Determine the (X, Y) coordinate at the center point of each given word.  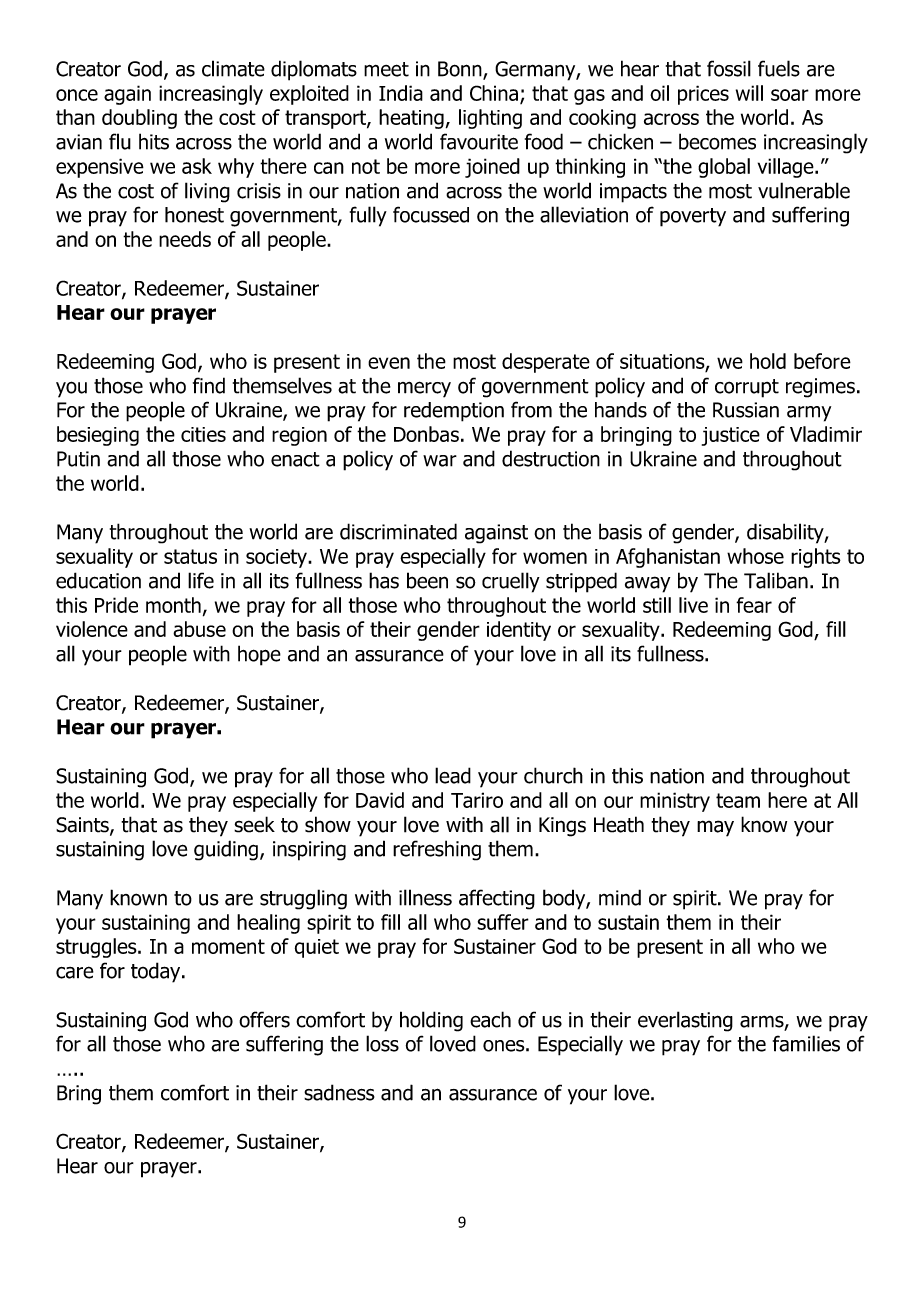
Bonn (461, 70)
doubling (139, 119)
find (209, 385)
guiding (226, 850)
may (715, 828)
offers (264, 1019)
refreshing (437, 850)
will (749, 93)
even (389, 363)
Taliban (776, 580)
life (201, 580)
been (427, 580)
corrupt (747, 388)
